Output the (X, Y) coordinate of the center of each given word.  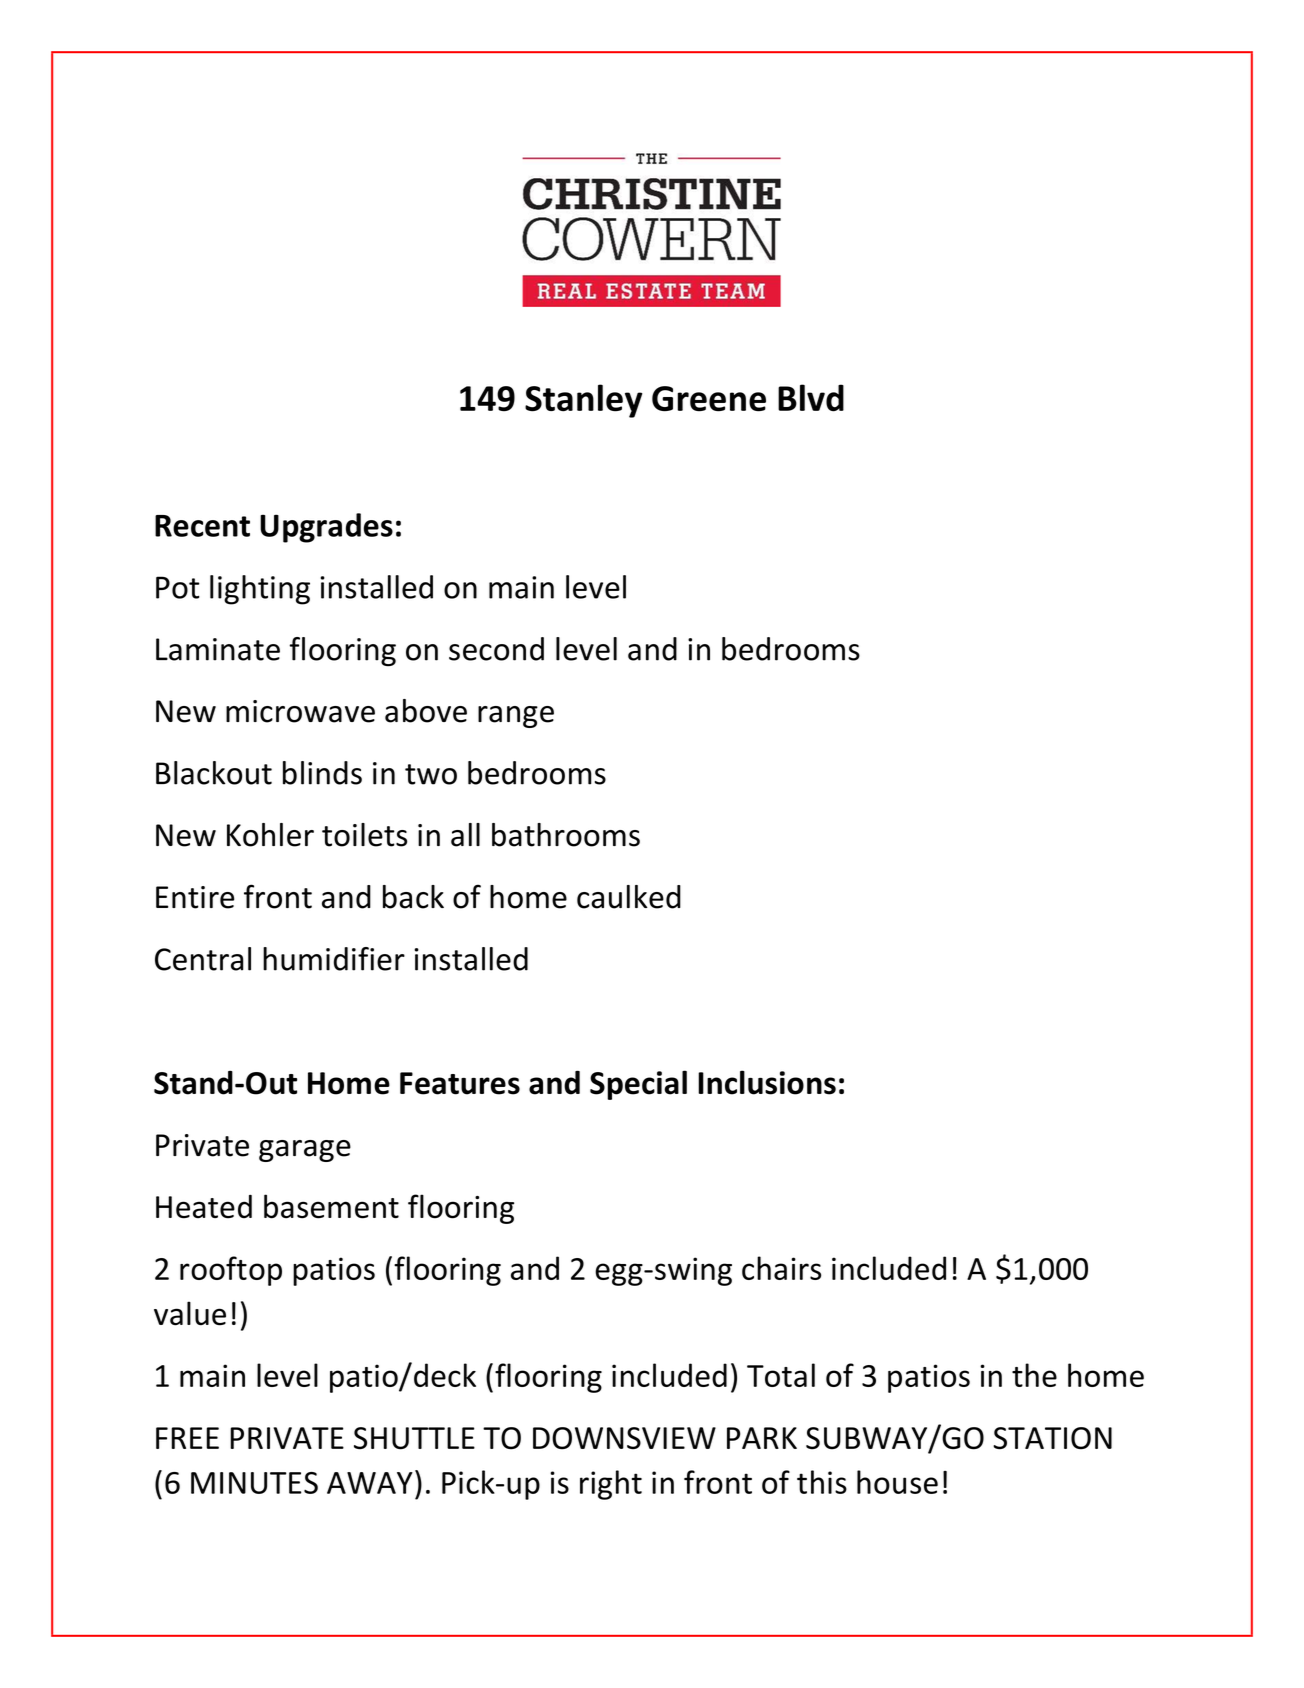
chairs (781, 1268)
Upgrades (326, 528)
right (611, 1485)
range (516, 717)
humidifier (334, 959)
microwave (300, 711)
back (413, 897)
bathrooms (566, 835)
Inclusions (767, 1082)
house (897, 1482)
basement (331, 1206)
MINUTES (254, 1483)
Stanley (583, 401)
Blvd (811, 398)
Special (638, 1085)
